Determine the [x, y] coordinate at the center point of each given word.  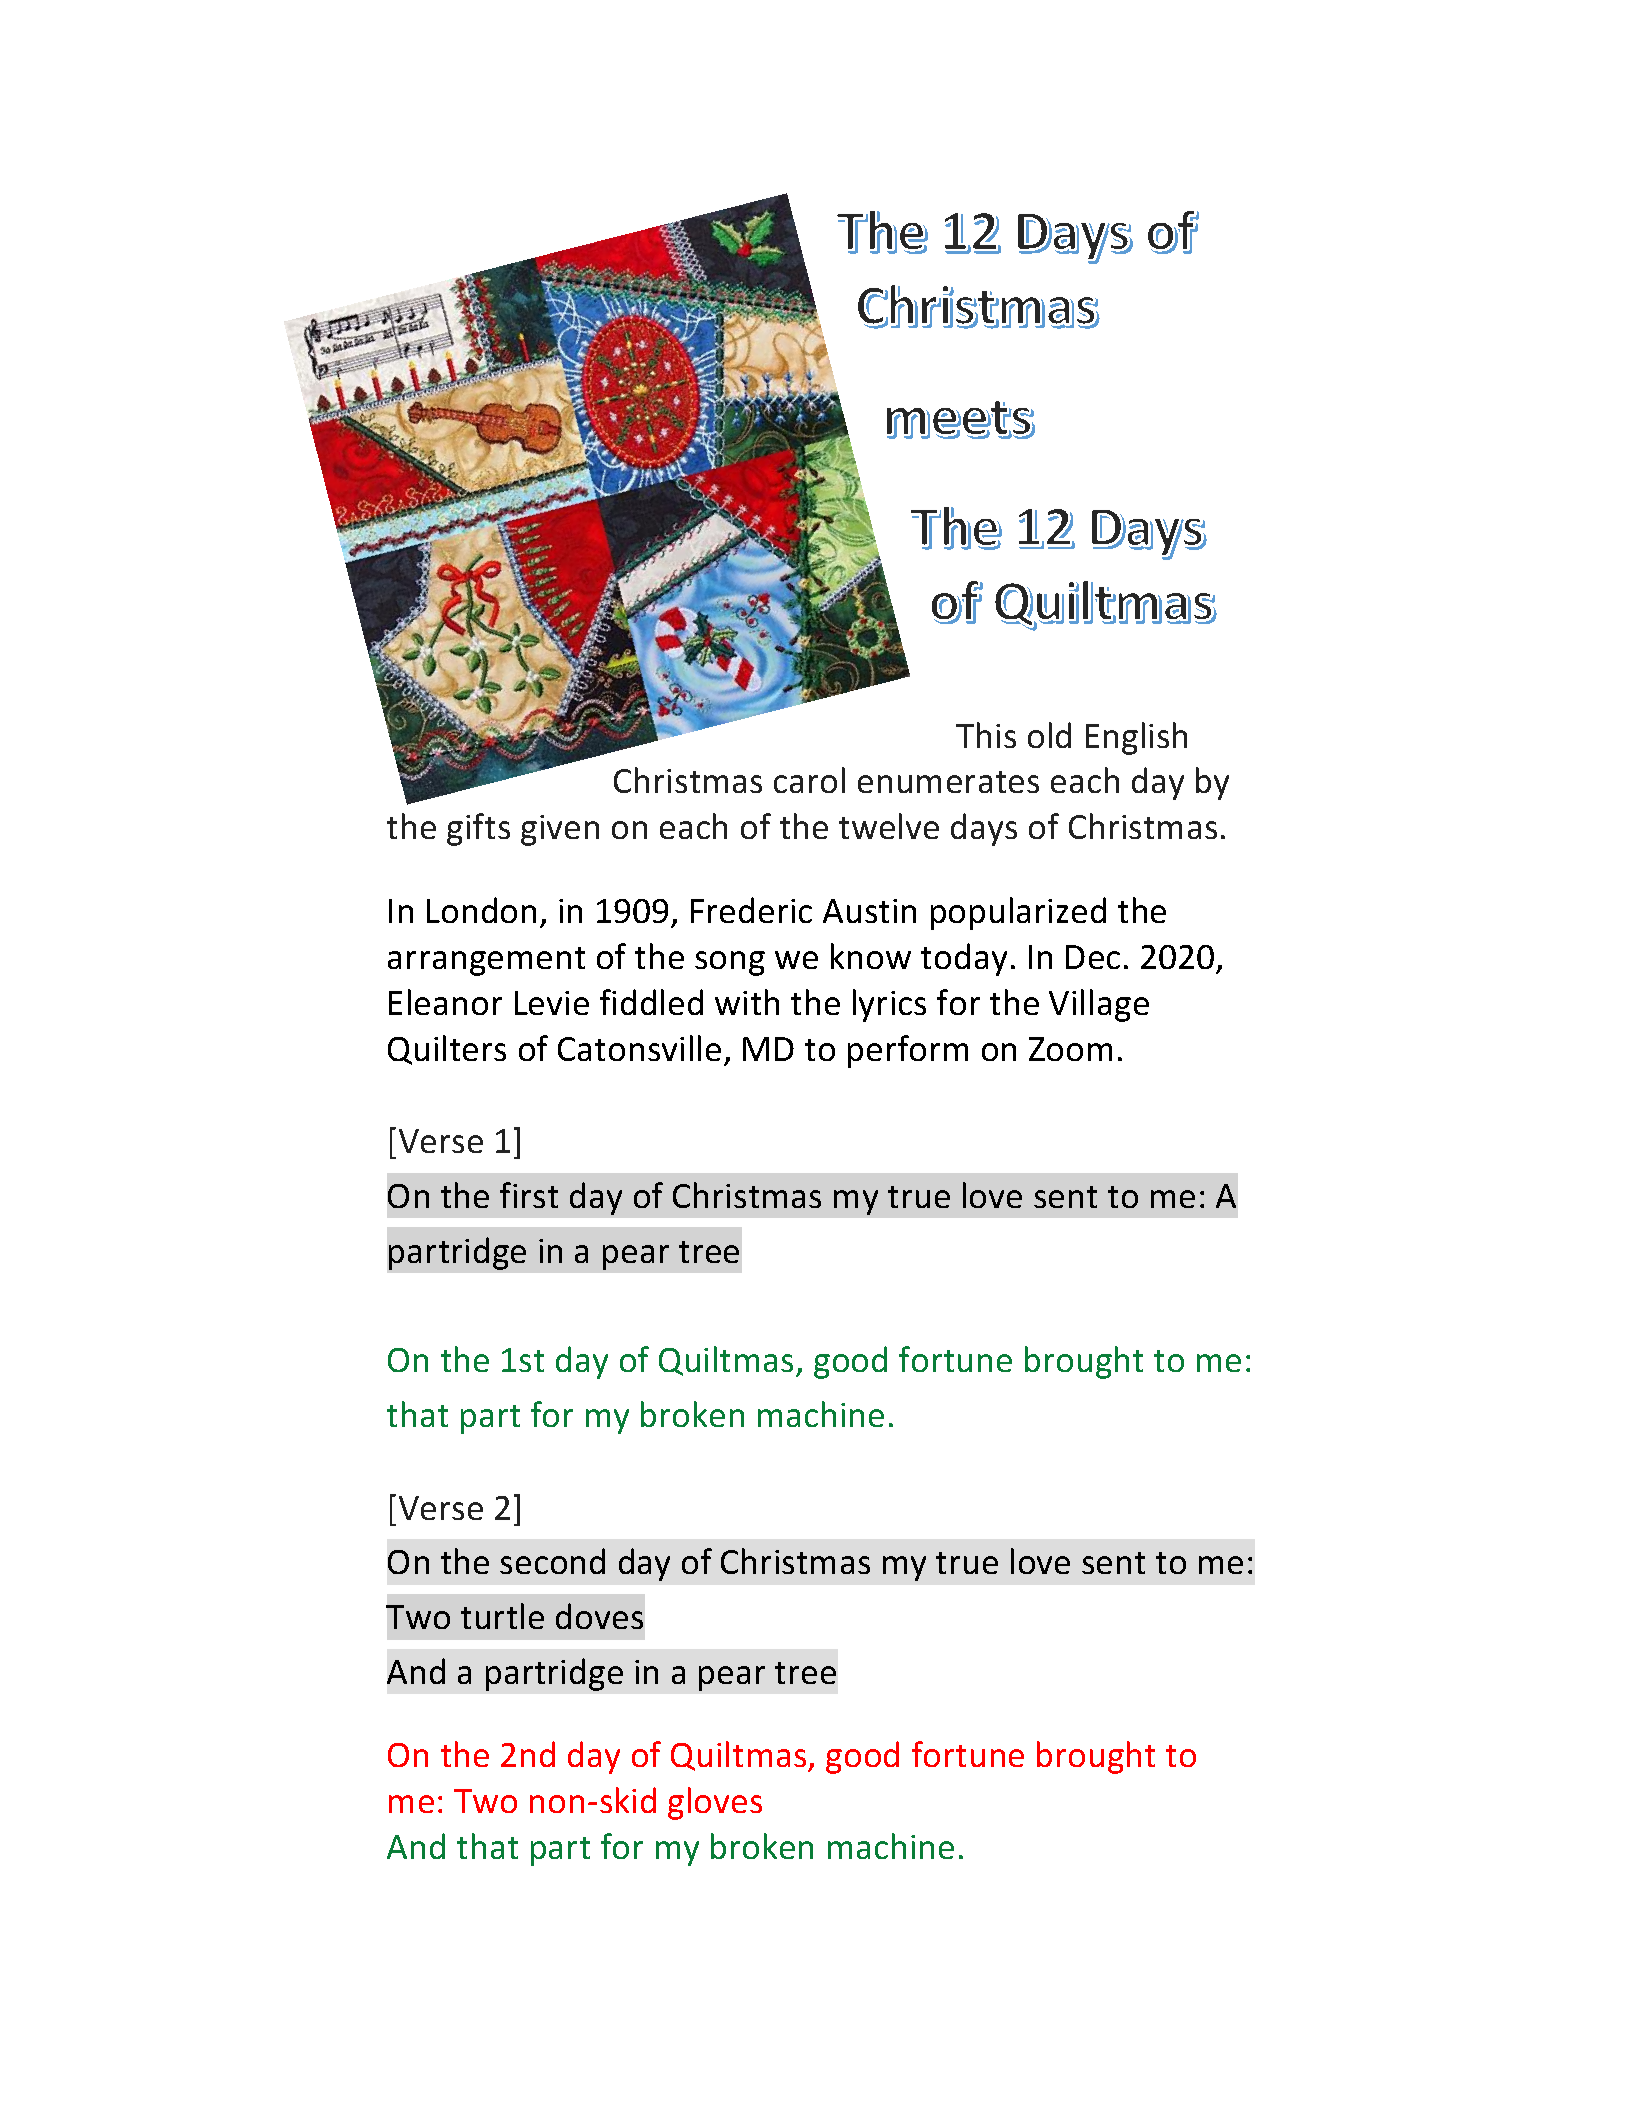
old [1049, 735]
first [529, 1195]
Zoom [1070, 1049]
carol [809, 780]
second [552, 1561]
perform [908, 1051]
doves [599, 1616]
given [560, 830]
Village [1099, 1005]
